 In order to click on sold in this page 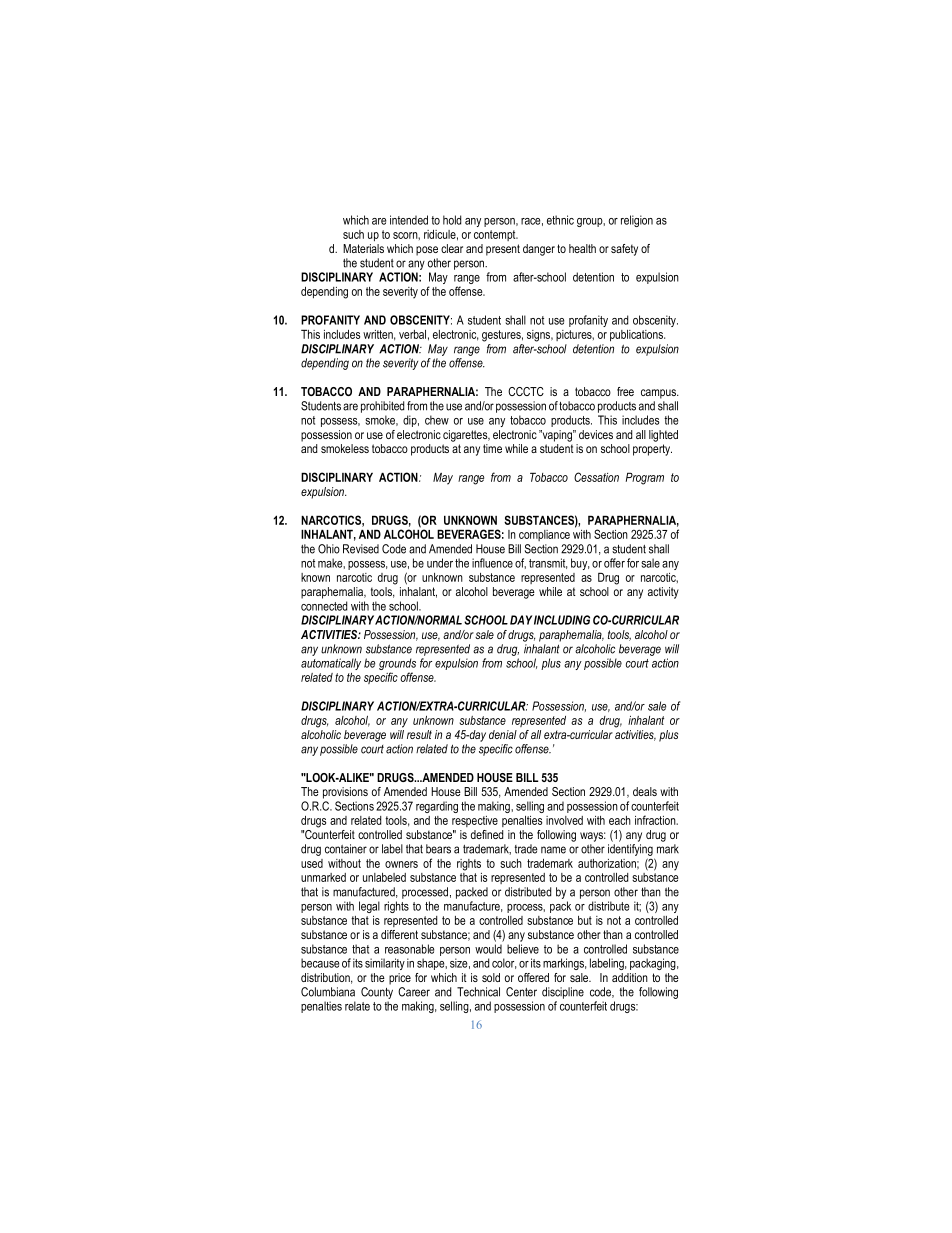, I will do `click(491, 977)`.
